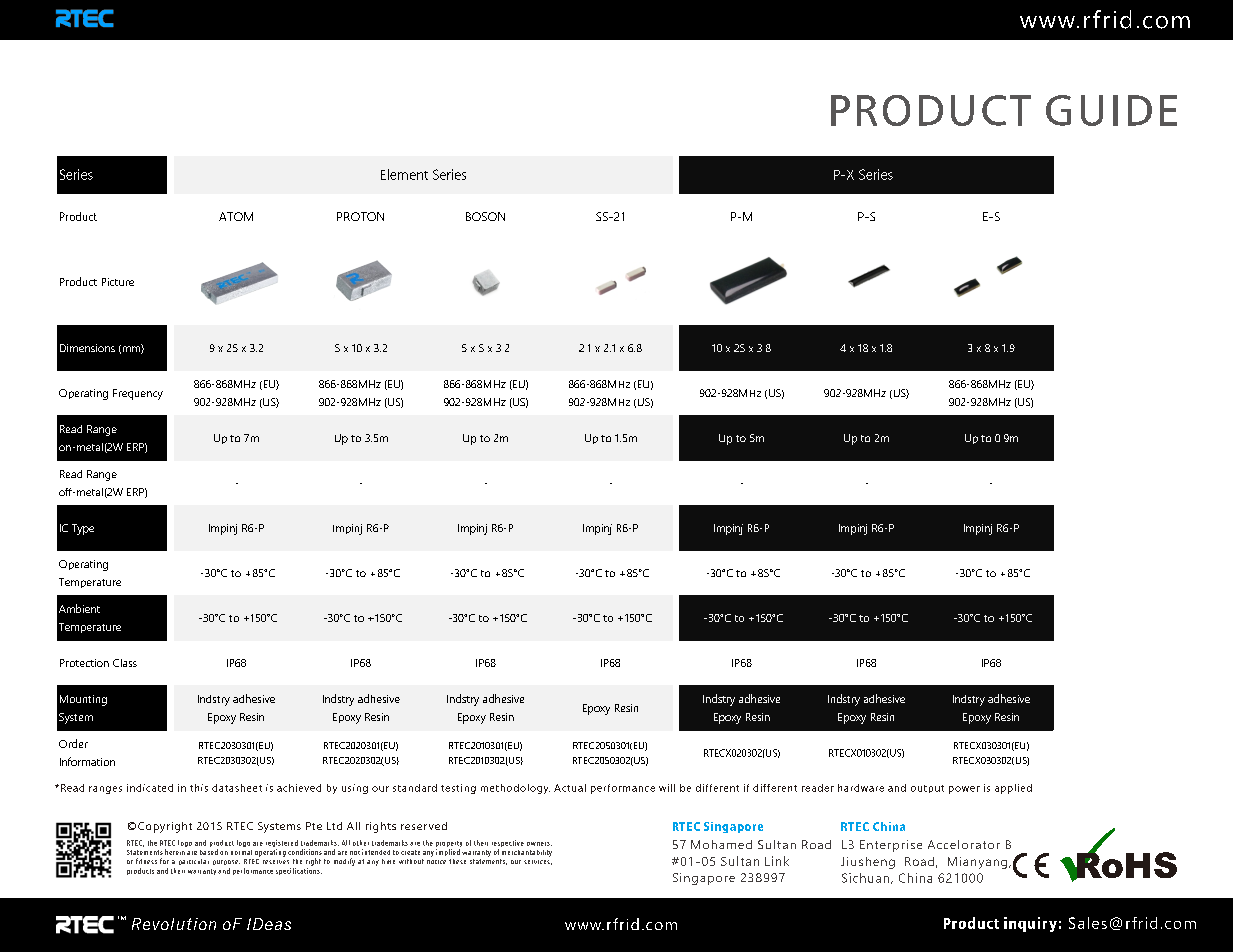 This page has width=1233, height=952. What do you see at coordinates (138, 394) in the page?
I see `Frequency` at bounding box center [138, 394].
